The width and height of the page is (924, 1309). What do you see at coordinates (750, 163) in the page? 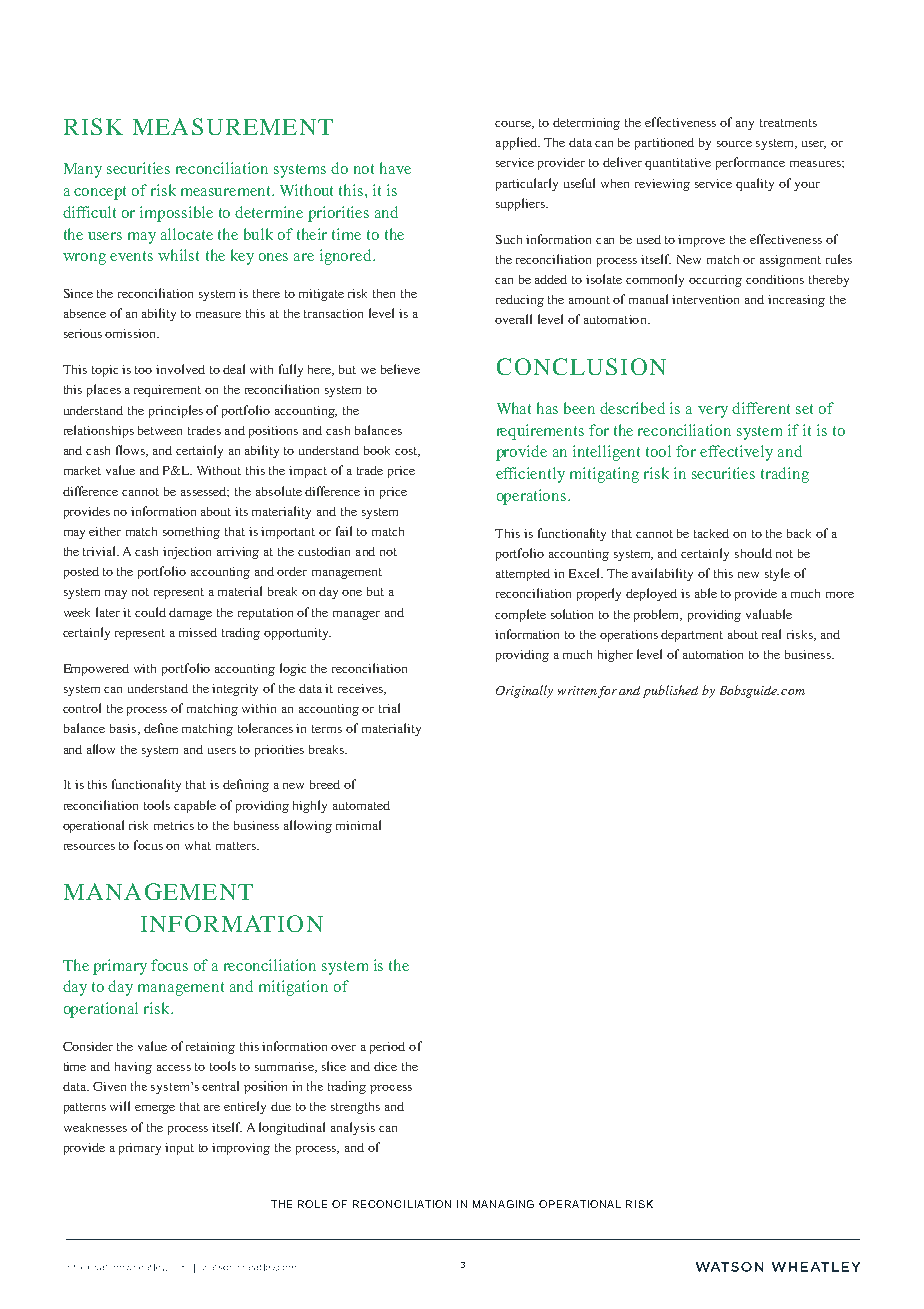
I see `performance` at bounding box center [750, 163].
